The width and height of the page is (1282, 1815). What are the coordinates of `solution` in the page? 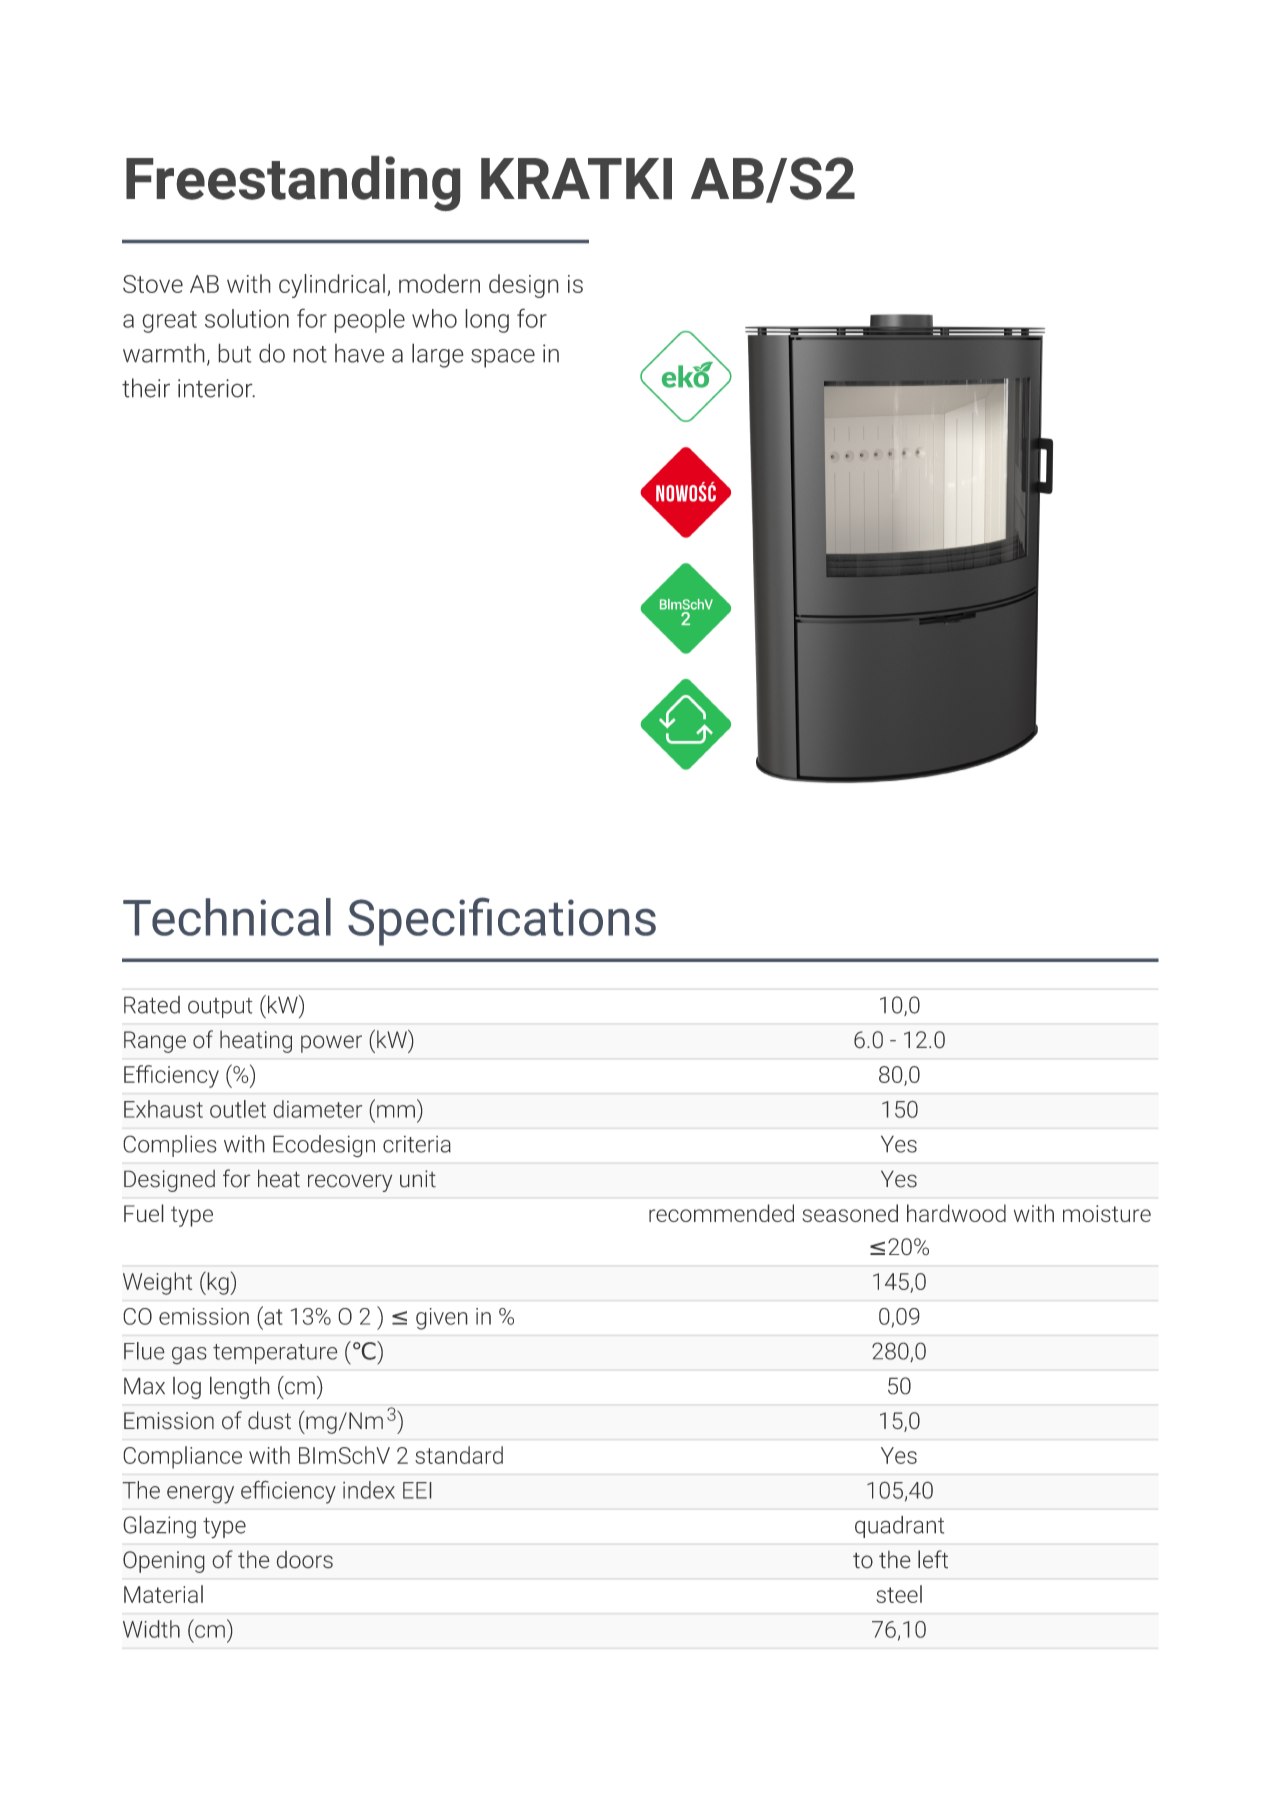 It's located at (247, 318).
